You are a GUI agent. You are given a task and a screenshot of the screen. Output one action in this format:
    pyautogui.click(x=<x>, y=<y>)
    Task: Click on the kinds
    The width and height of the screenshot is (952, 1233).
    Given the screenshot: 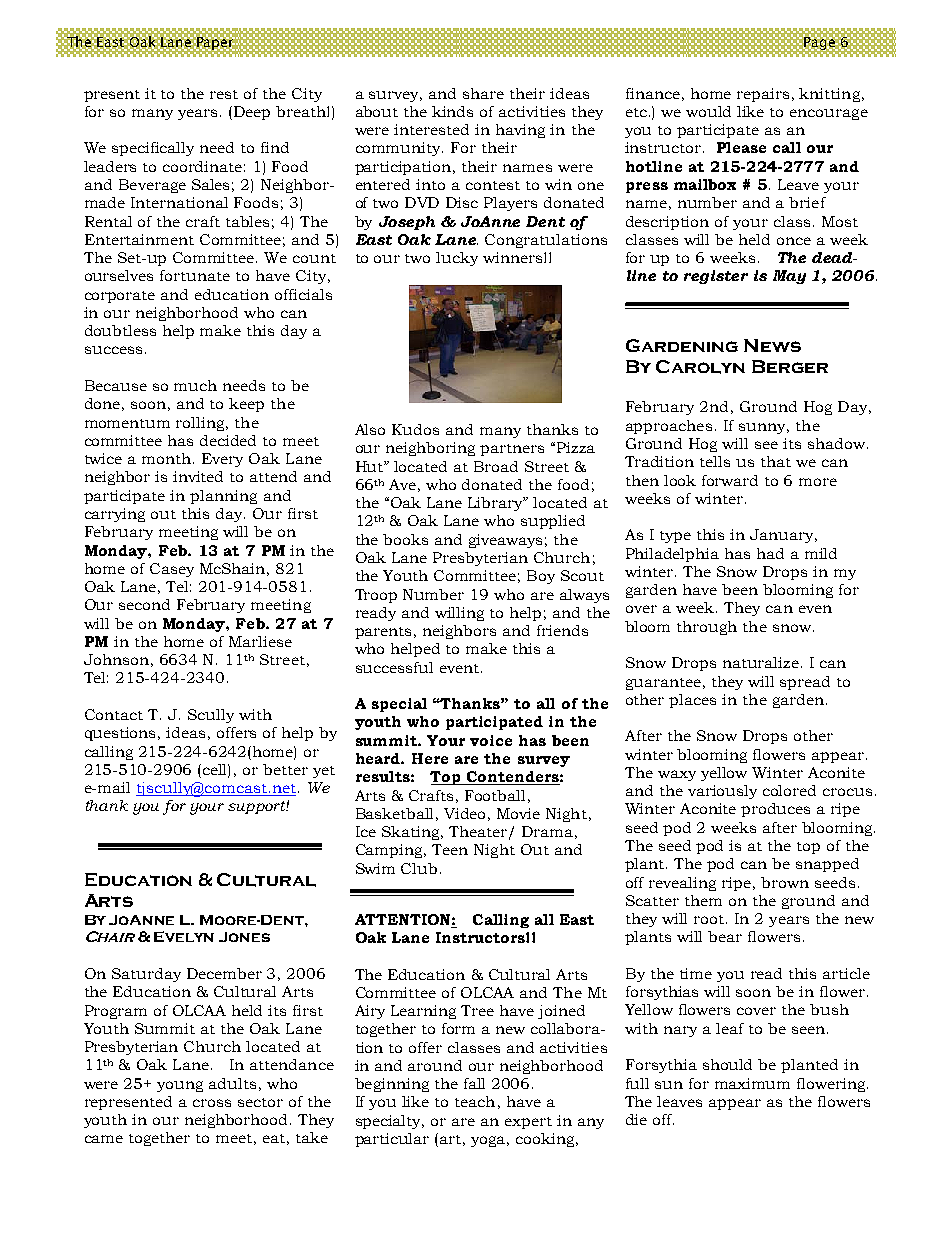 What is the action you would take?
    pyautogui.click(x=452, y=111)
